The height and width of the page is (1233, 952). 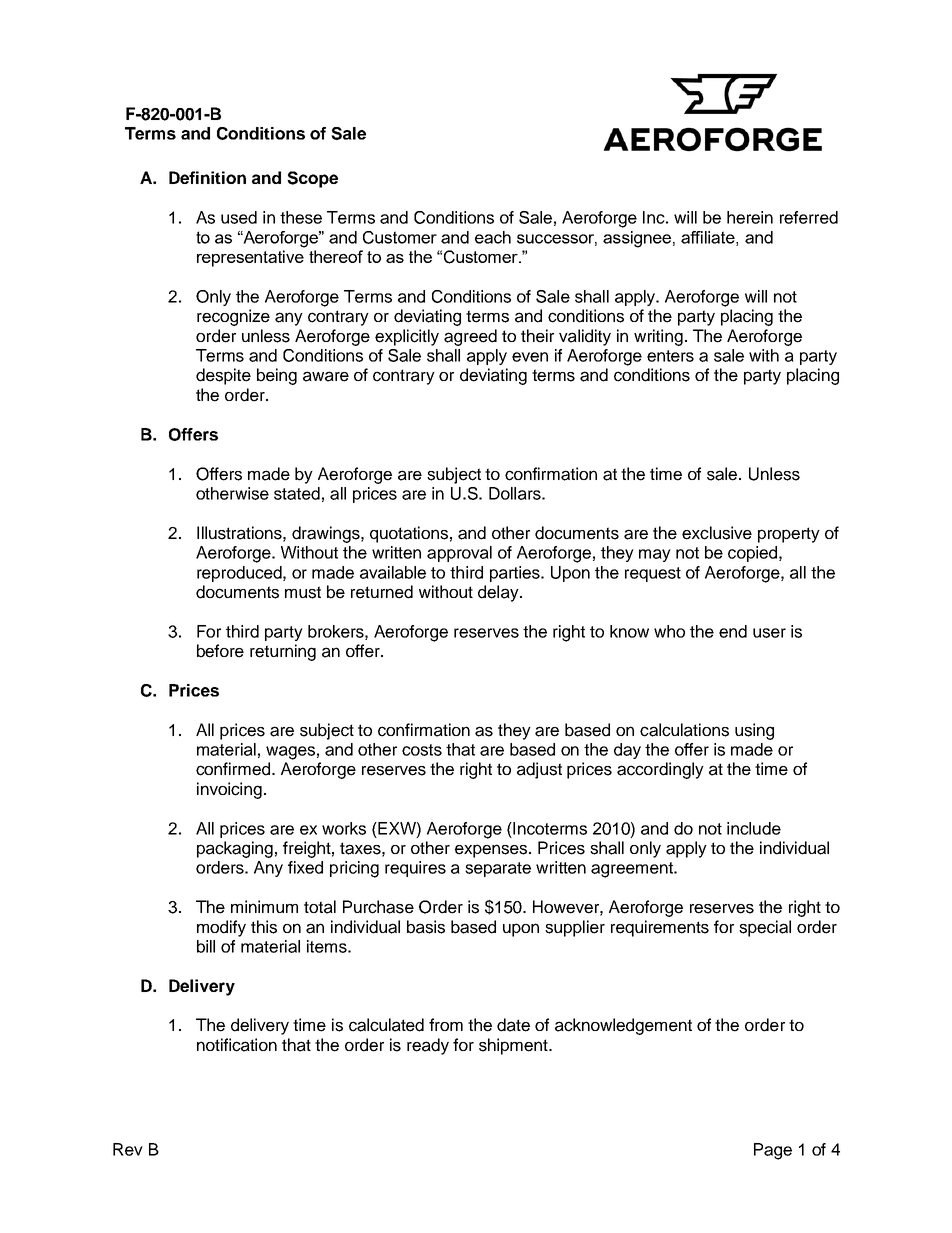 What do you see at coordinates (221, 928) in the page?
I see `modify` at bounding box center [221, 928].
